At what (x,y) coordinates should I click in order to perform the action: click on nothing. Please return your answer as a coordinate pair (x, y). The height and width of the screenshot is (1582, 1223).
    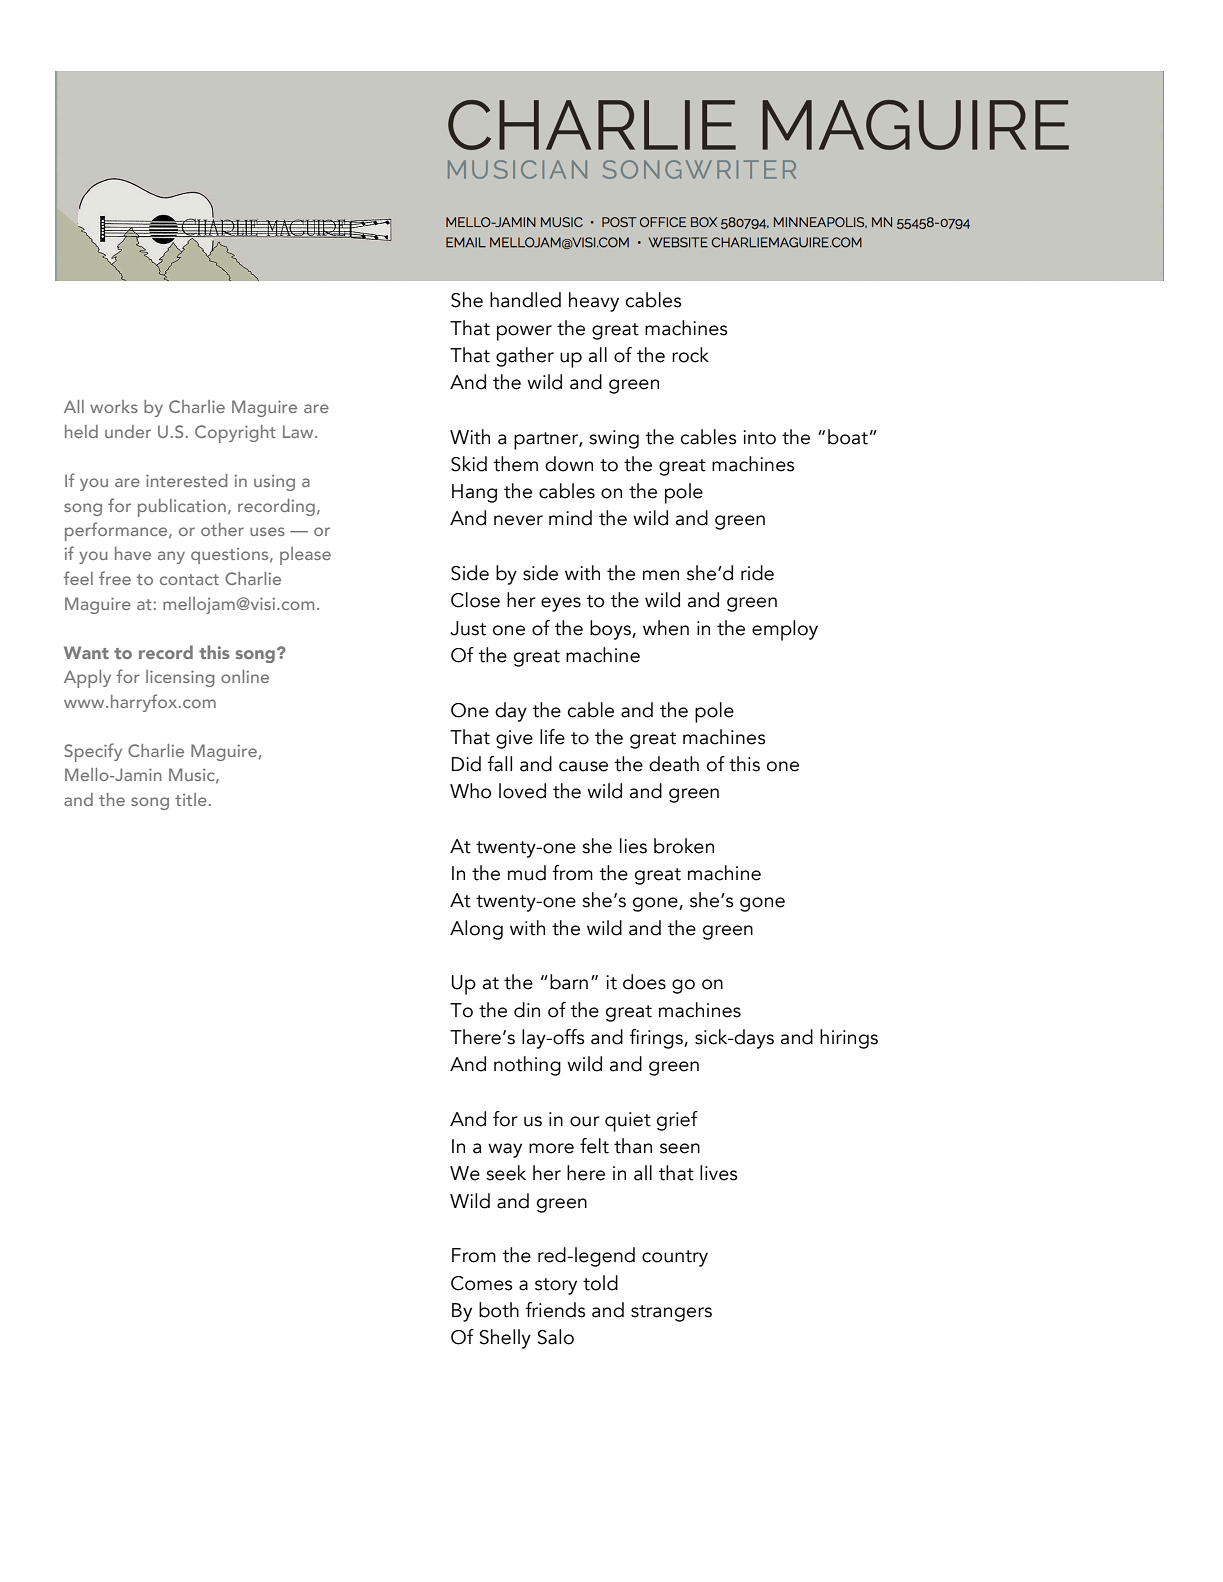
    Looking at the image, I should click on (527, 1066).
